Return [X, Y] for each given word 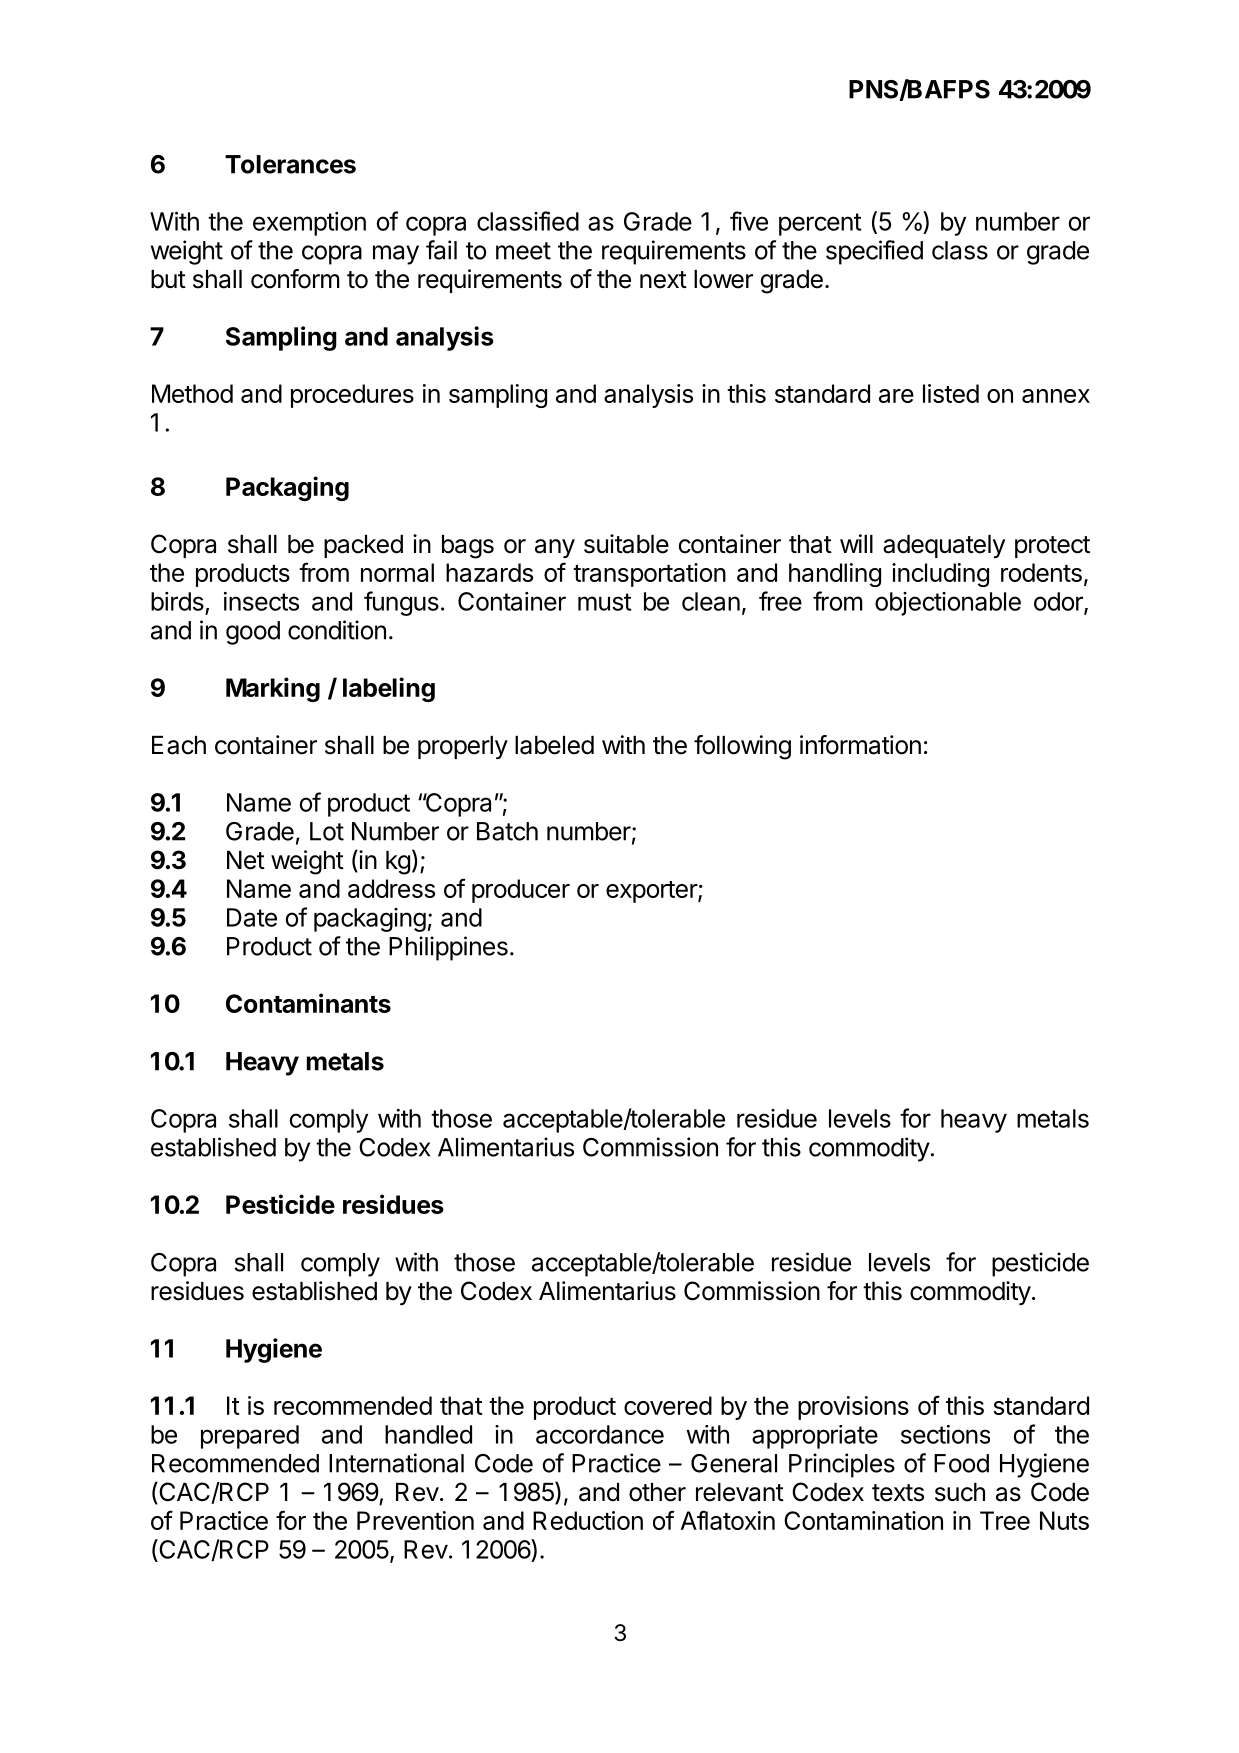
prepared [250, 1437]
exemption [309, 224]
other [657, 1492]
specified [874, 252]
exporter [652, 892]
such [960, 1492]
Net [246, 860]
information [860, 745]
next [663, 280]
